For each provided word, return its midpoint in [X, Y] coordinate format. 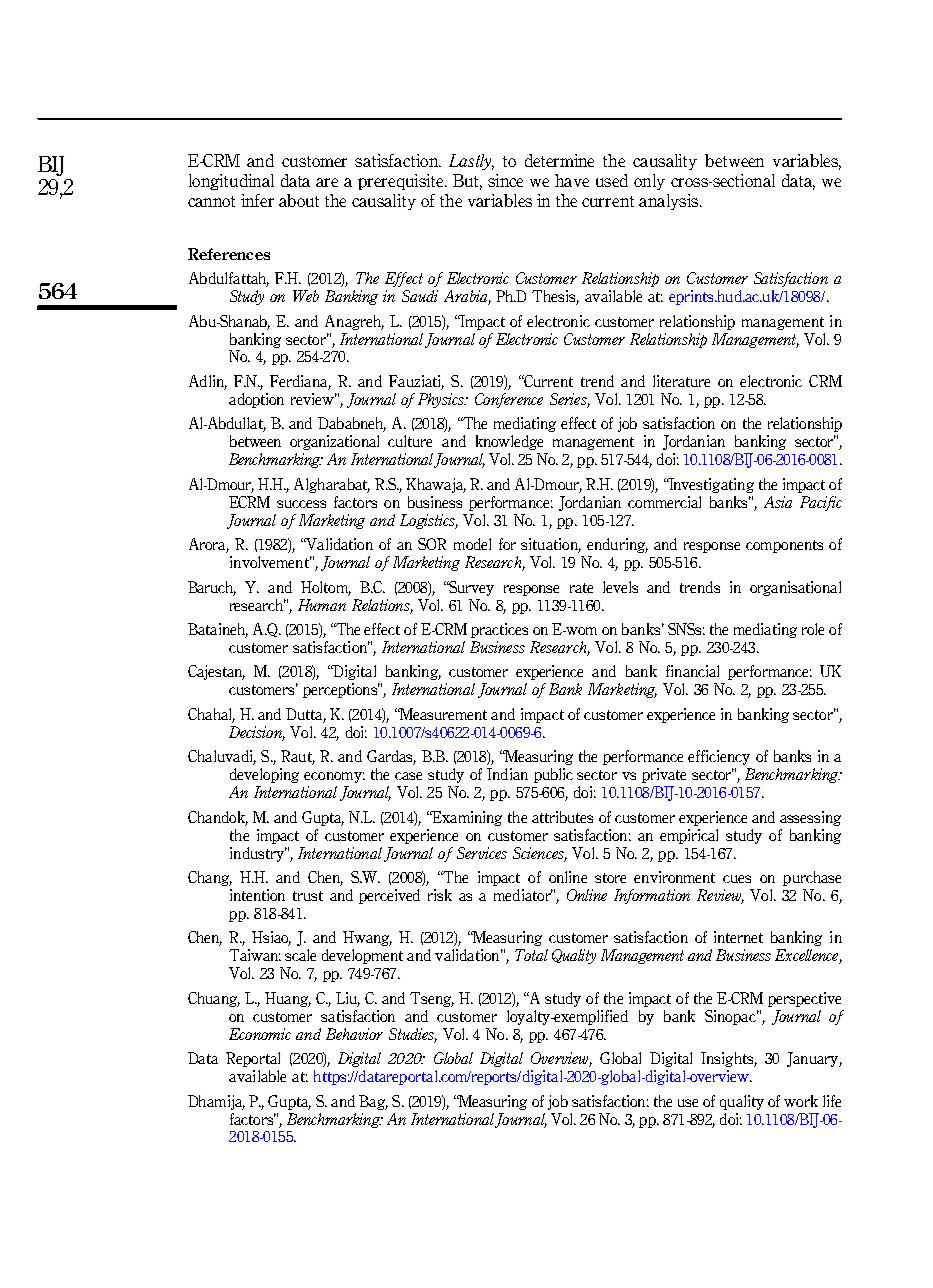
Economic [260, 1034]
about [299, 200]
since [505, 180]
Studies [413, 1035]
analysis [670, 202]
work [801, 1101]
